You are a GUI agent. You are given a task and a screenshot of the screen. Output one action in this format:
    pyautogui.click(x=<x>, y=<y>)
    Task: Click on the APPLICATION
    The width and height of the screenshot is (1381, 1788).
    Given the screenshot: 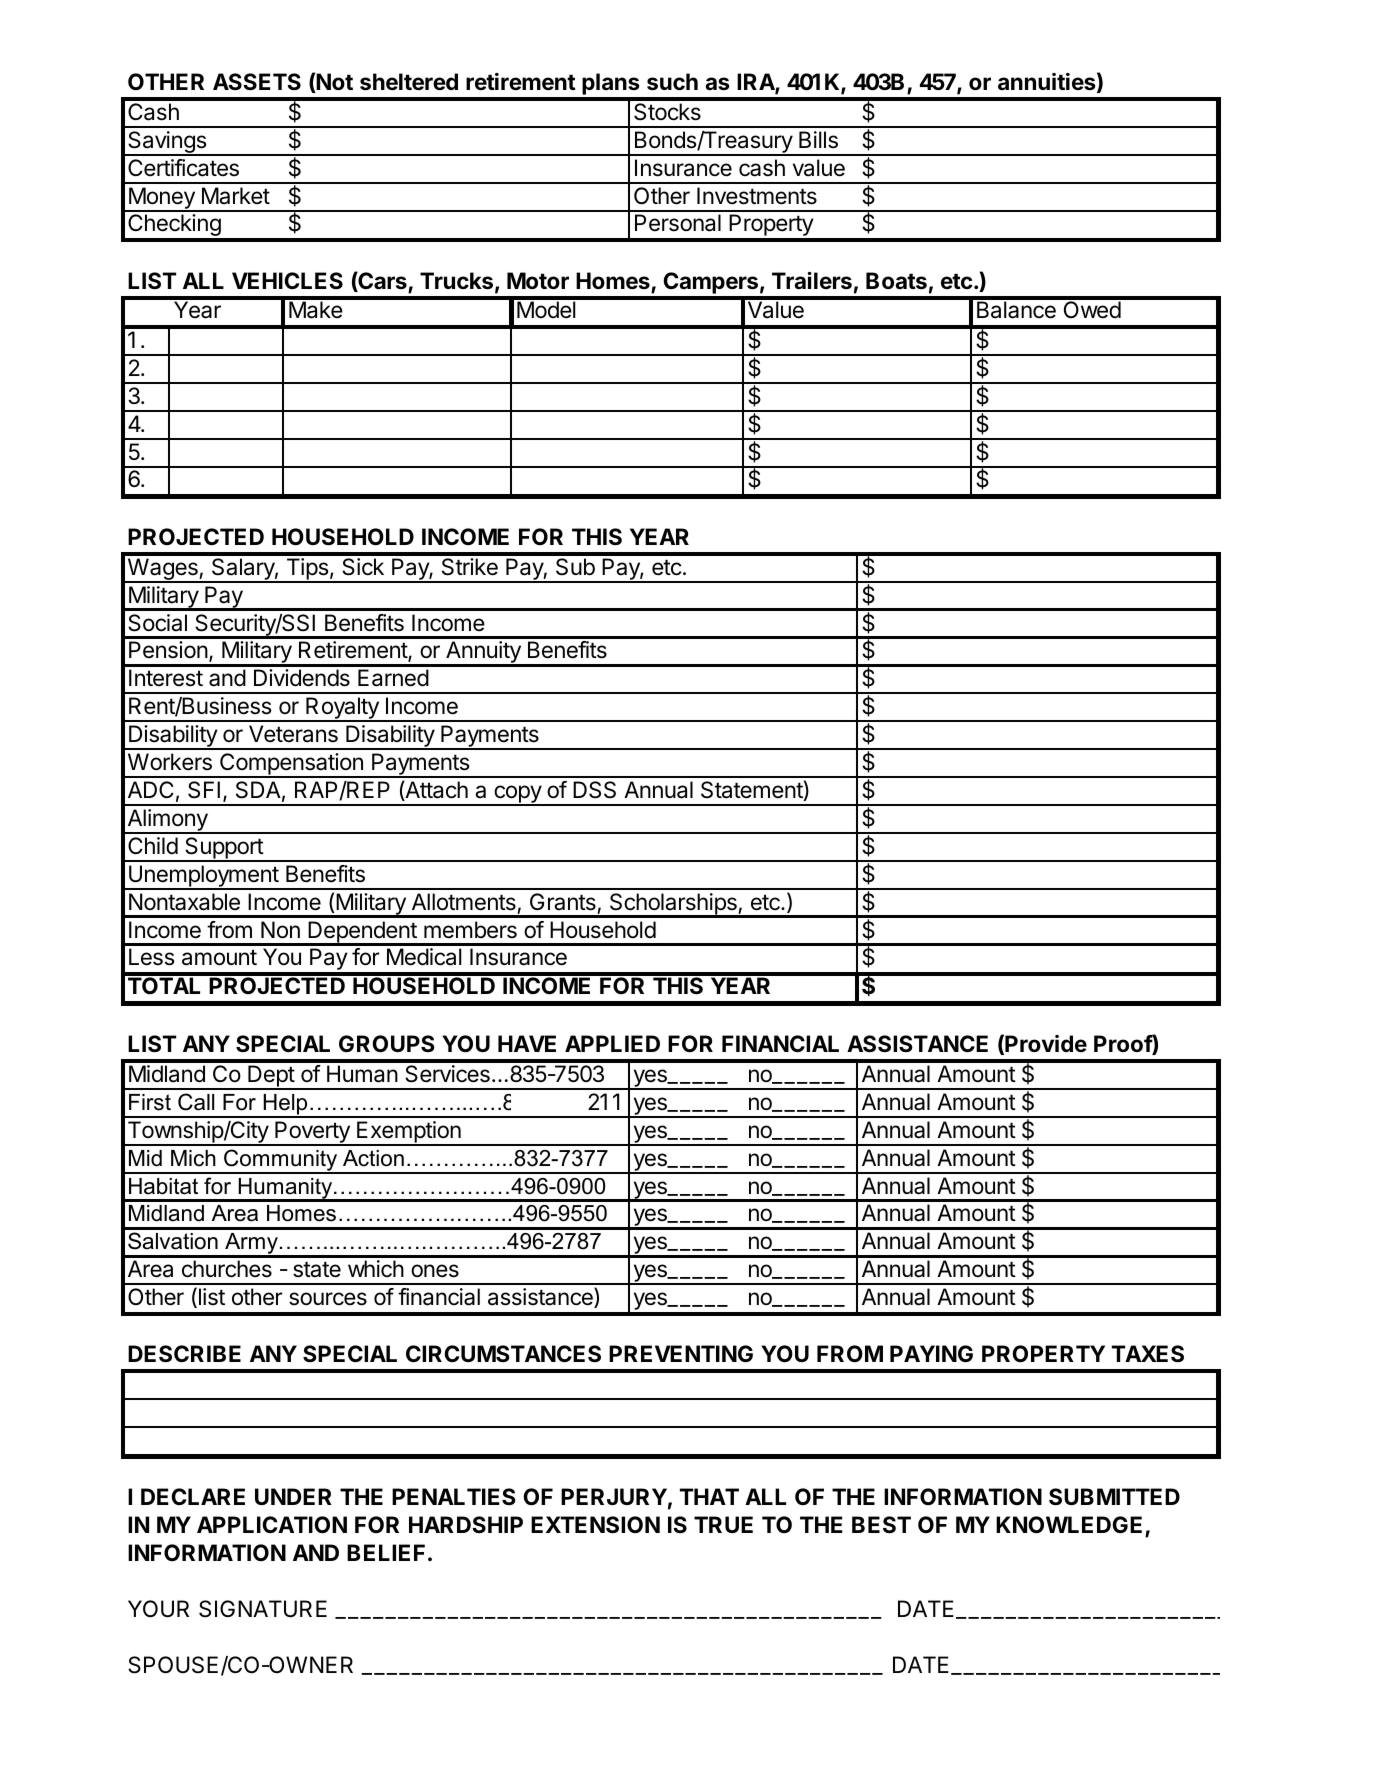 What is the action you would take?
    pyautogui.click(x=272, y=1525)
